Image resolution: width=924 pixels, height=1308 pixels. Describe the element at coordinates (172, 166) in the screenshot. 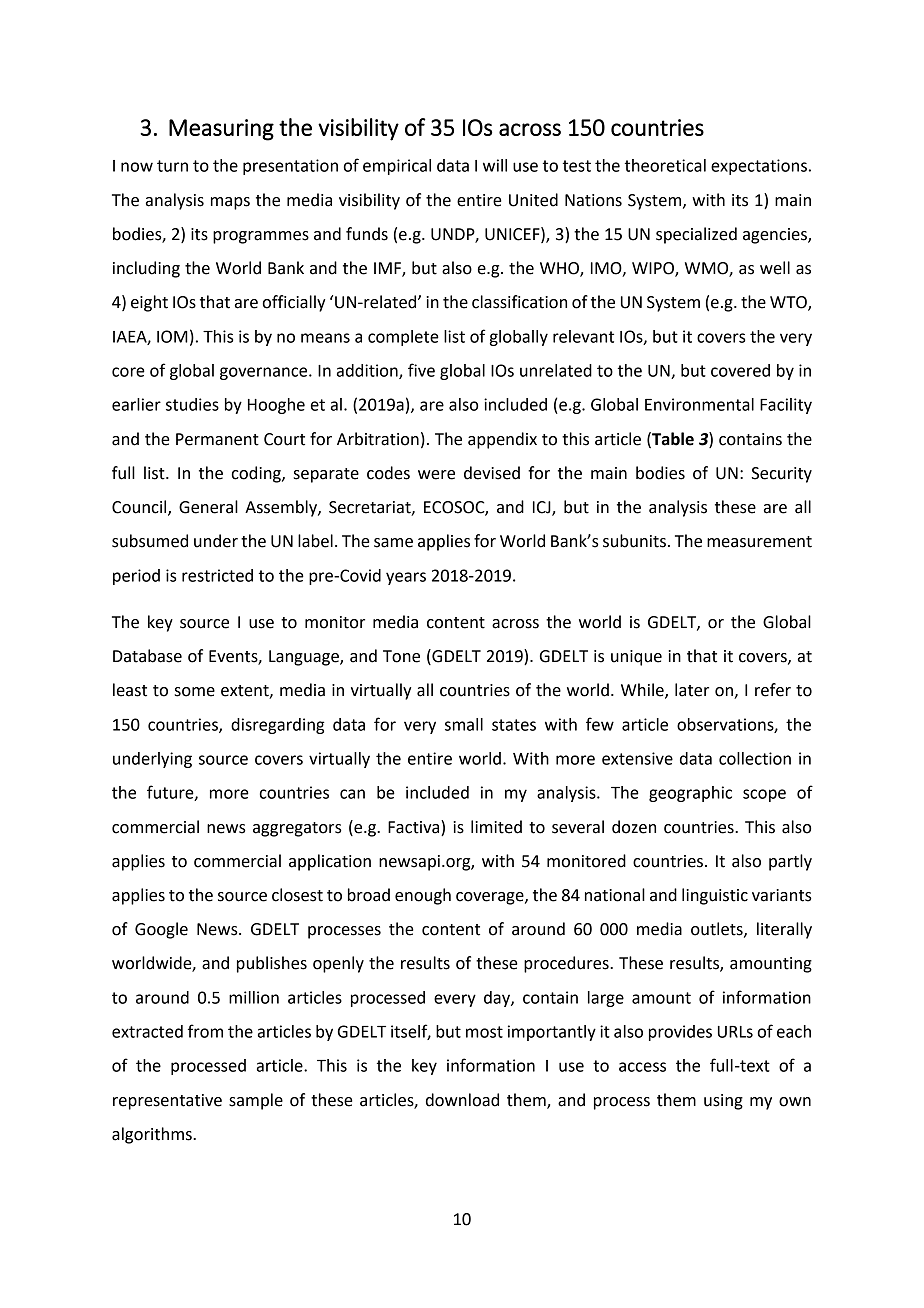

I see `turn` at that location.
